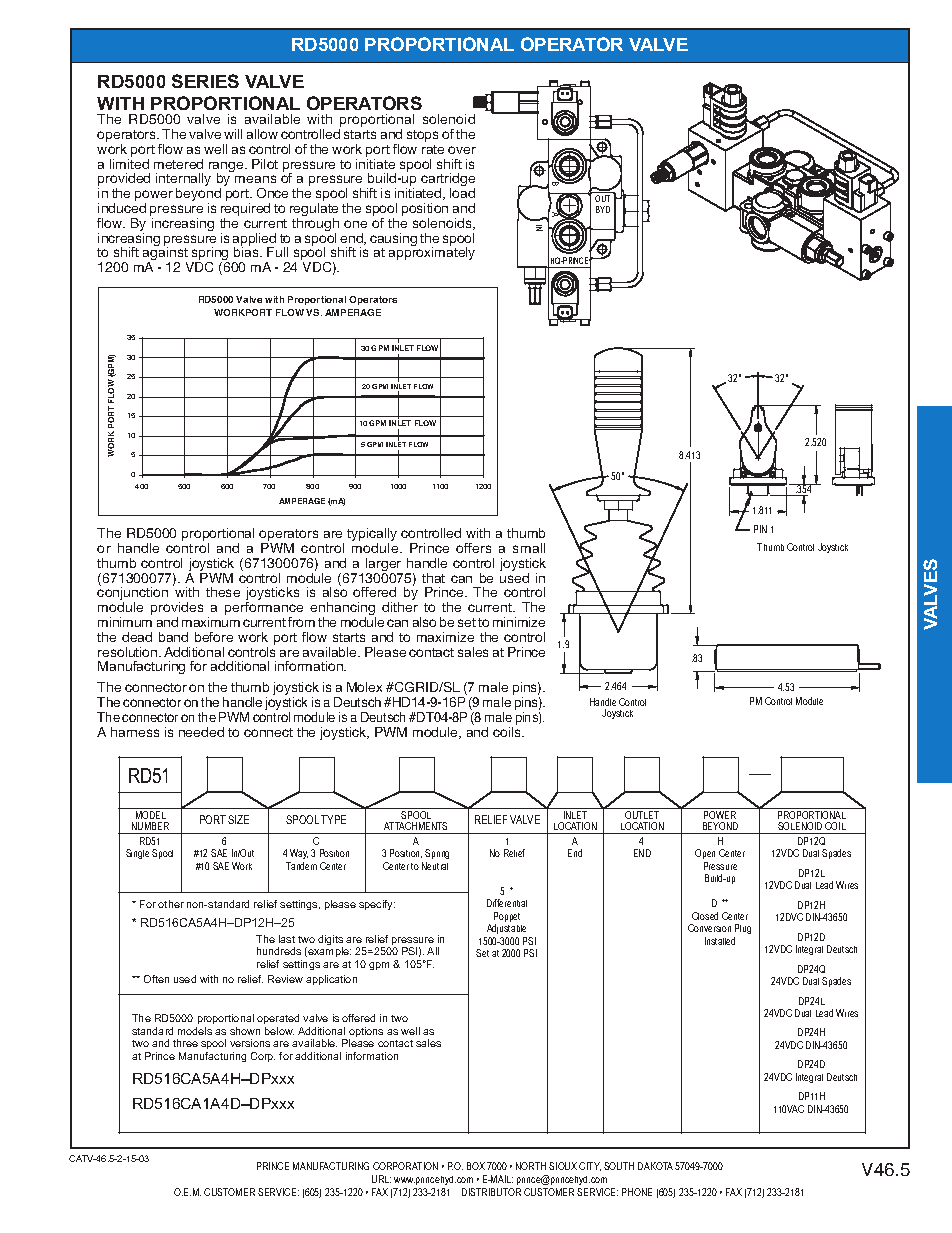 This page has height=1233, width=952. What do you see at coordinates (462, 193) in the page?
I see `load` at bounding box center [462, 193].
